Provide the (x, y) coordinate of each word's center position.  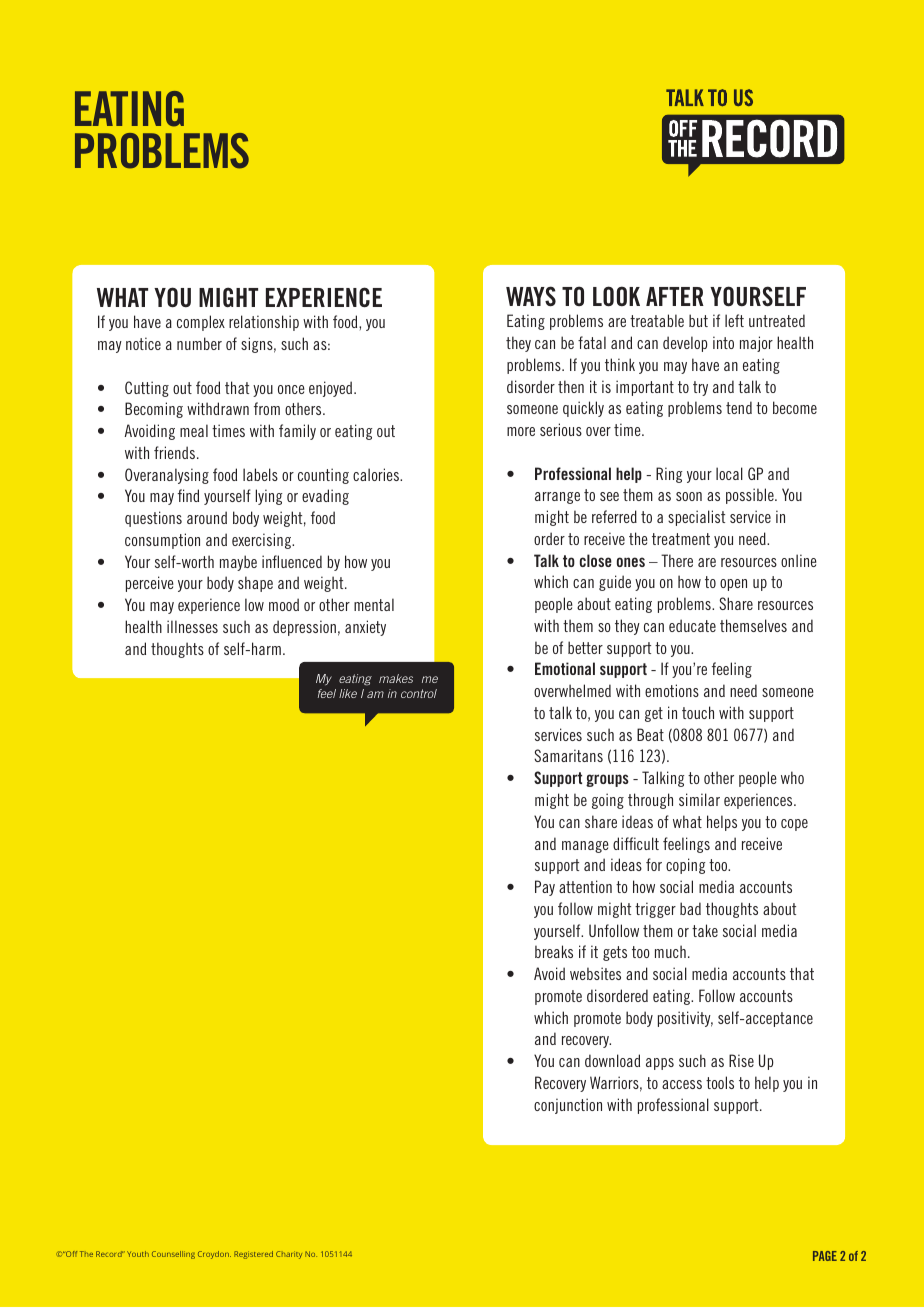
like (348, 693)
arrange (557, 498)
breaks (554, 951)
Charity (289, 1255)
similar (699, 799)
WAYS (531, 296)
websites (595, 973)
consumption (162, 541)
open (733, 585)
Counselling (173, 1255)
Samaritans (568, 755)
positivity (685, 1019)
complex (201, 323)
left (734, 320)
